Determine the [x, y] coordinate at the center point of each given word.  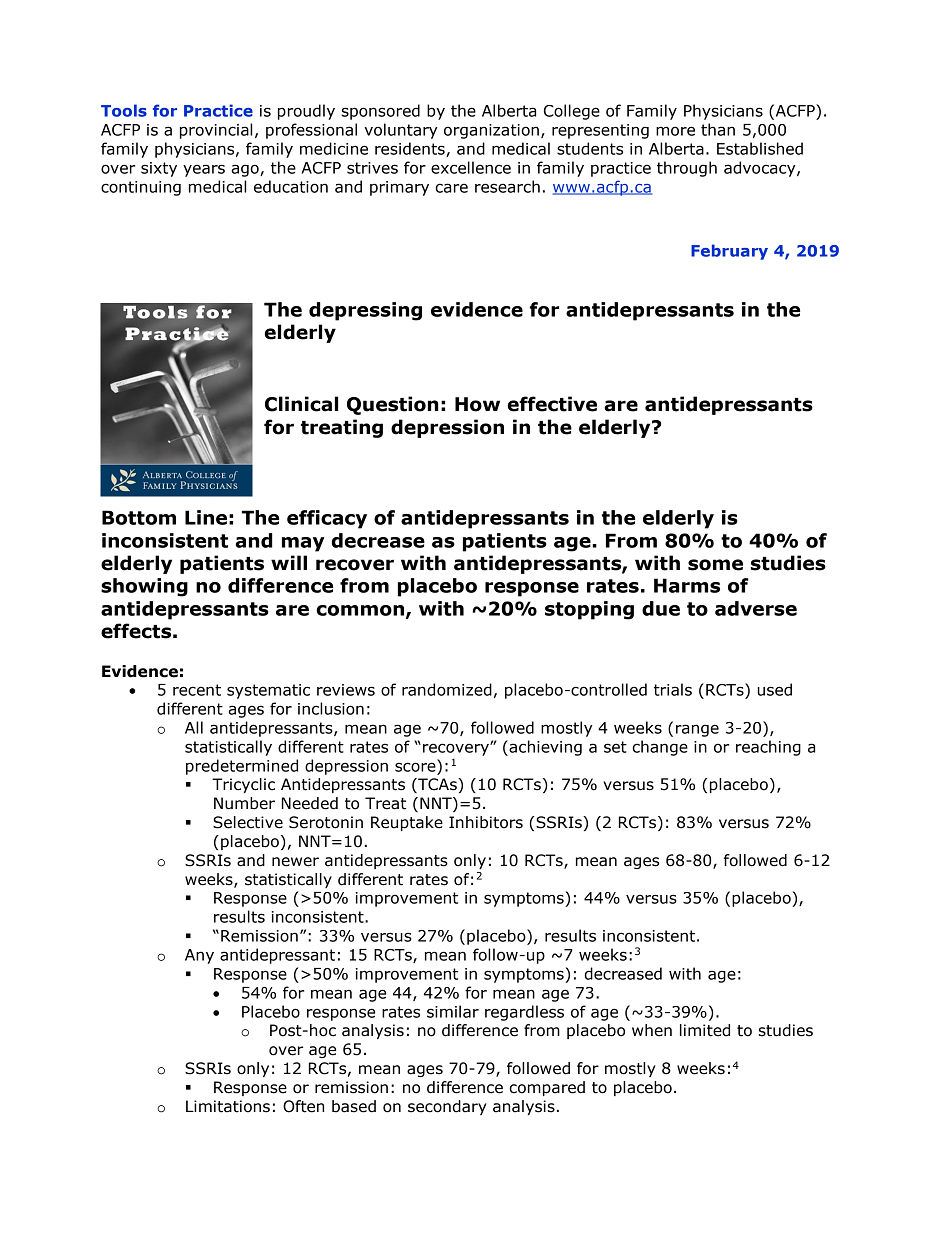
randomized [447, 689]
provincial [216, 131]
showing [144, 587]
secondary [447, 1107]
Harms [687, 585]
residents [411, 149]
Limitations [228, 1106]
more [675, 131]
